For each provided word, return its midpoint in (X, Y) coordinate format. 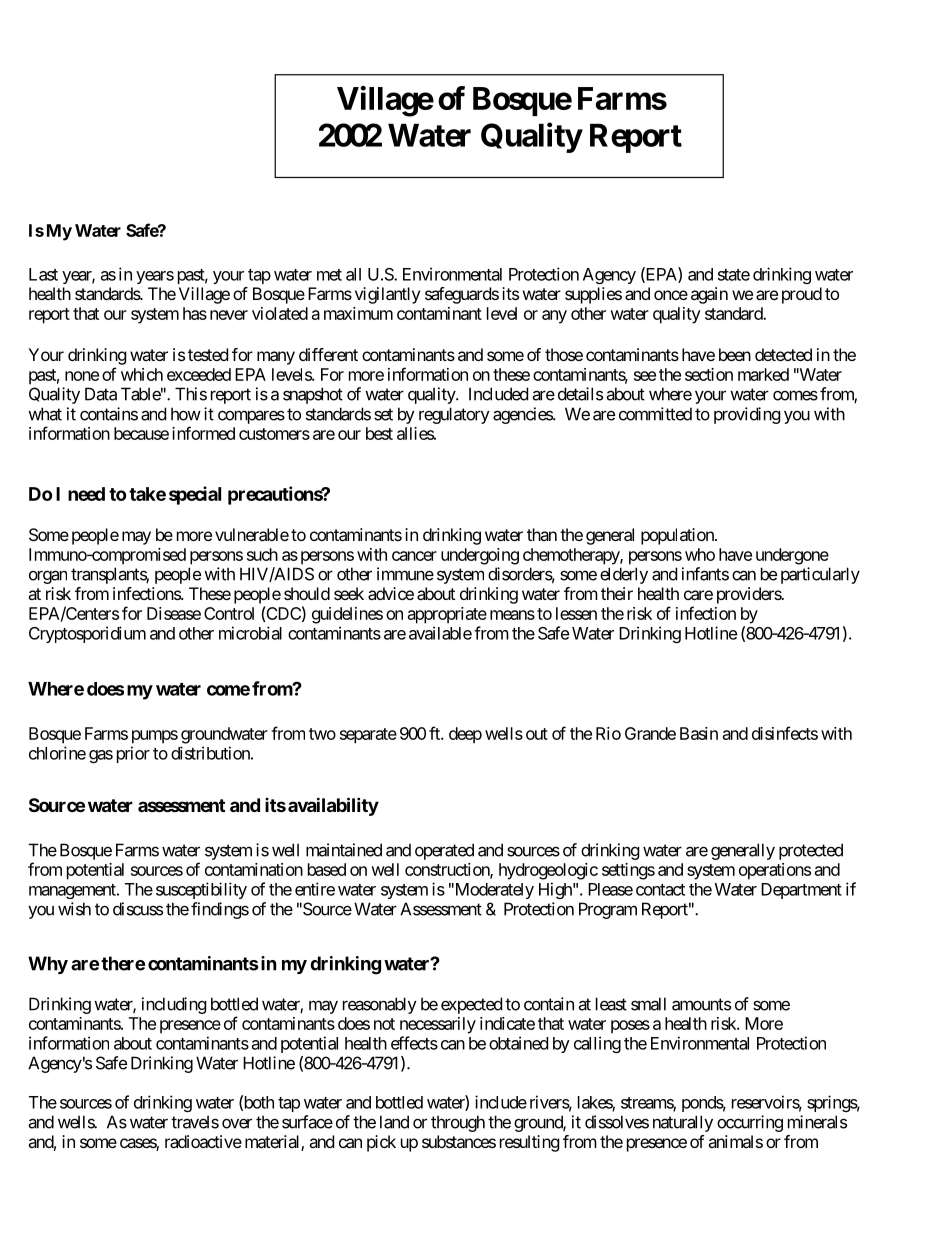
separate (368, 736)
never (229, 315)
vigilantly (387, 295)
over (237, 1123)
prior (133, 754)
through (458, 1123)
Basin (699, 733)
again (709, 295)
